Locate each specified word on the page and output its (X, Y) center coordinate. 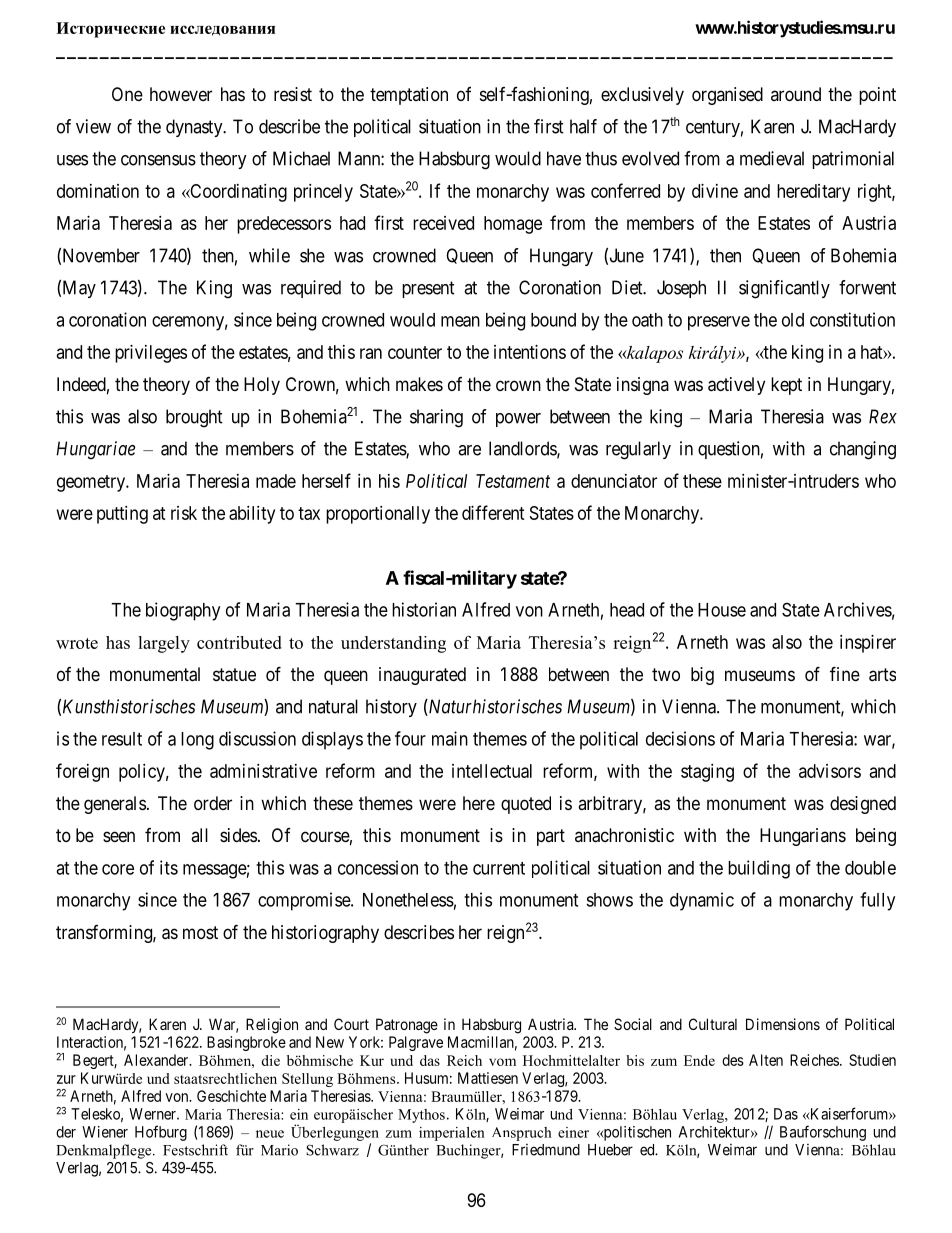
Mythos (421, 1116)
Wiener (105, 1132)
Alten (766, 1060)
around (796, 94)
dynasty (195, 128)
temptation (409, 96)
